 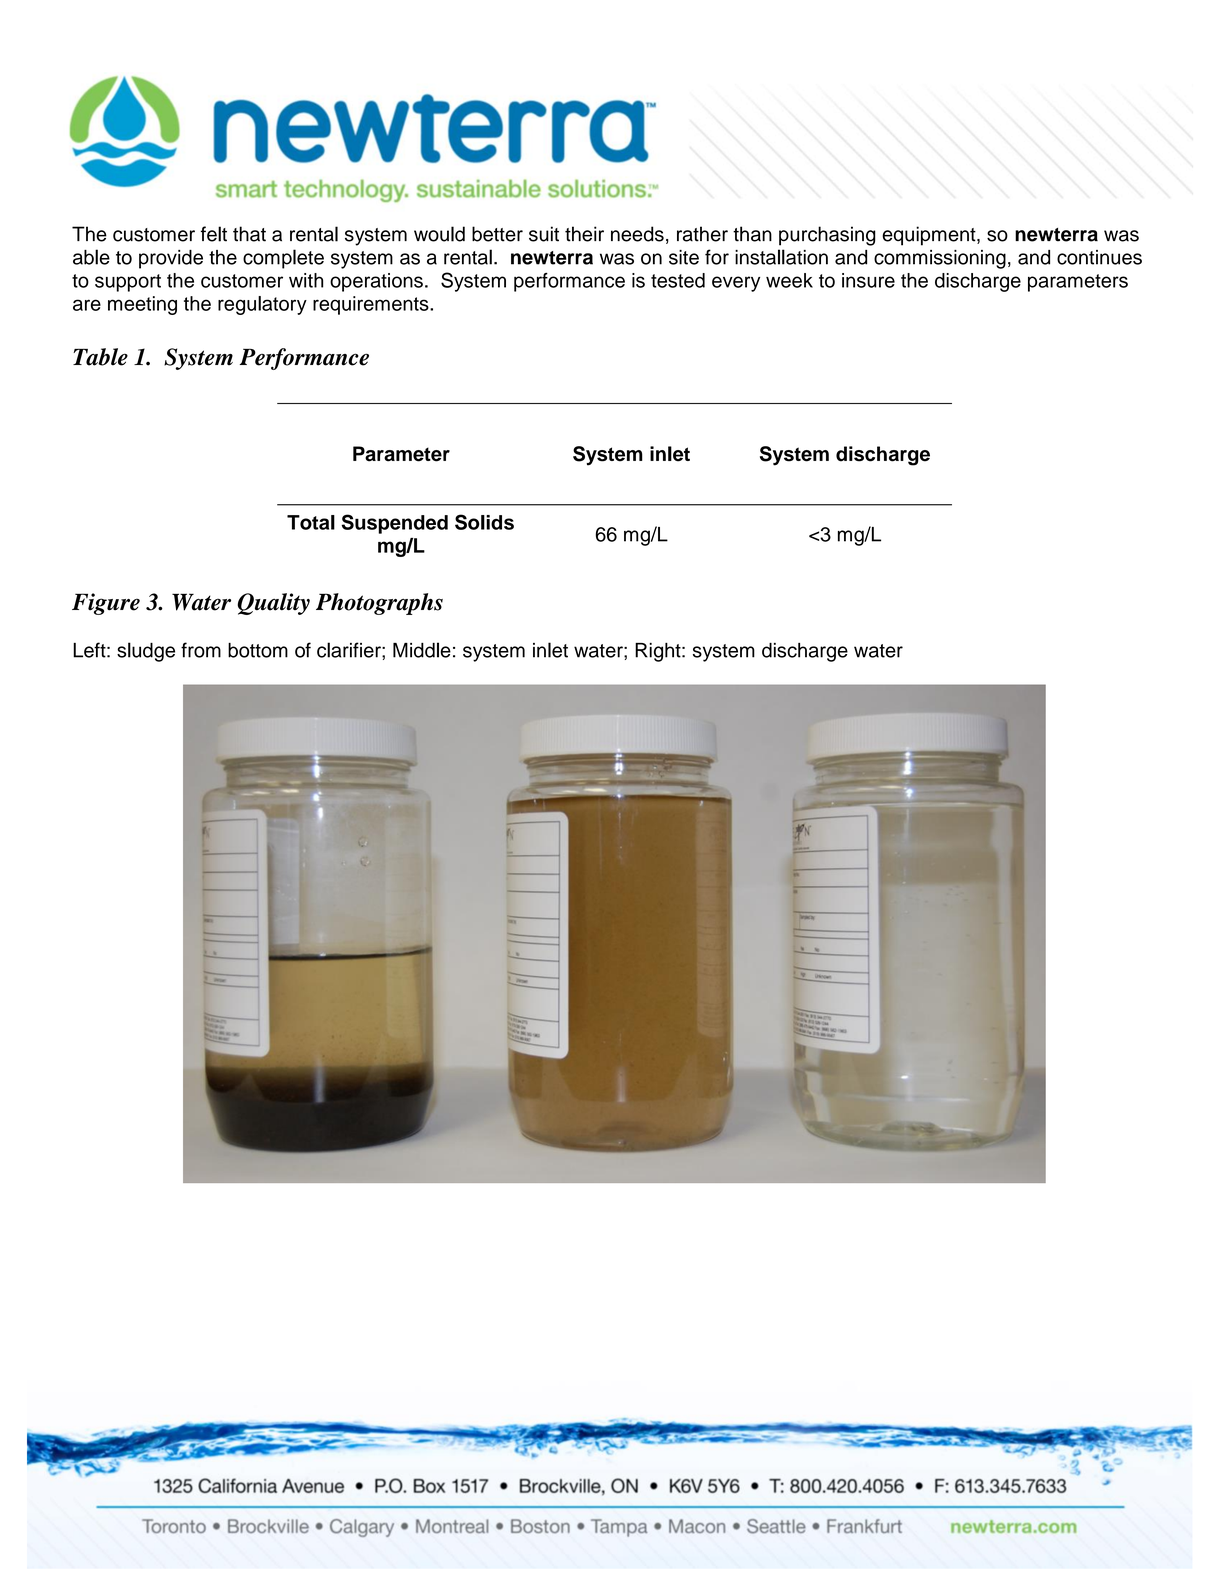 I want to click on their, so click(x=584, y=234).
